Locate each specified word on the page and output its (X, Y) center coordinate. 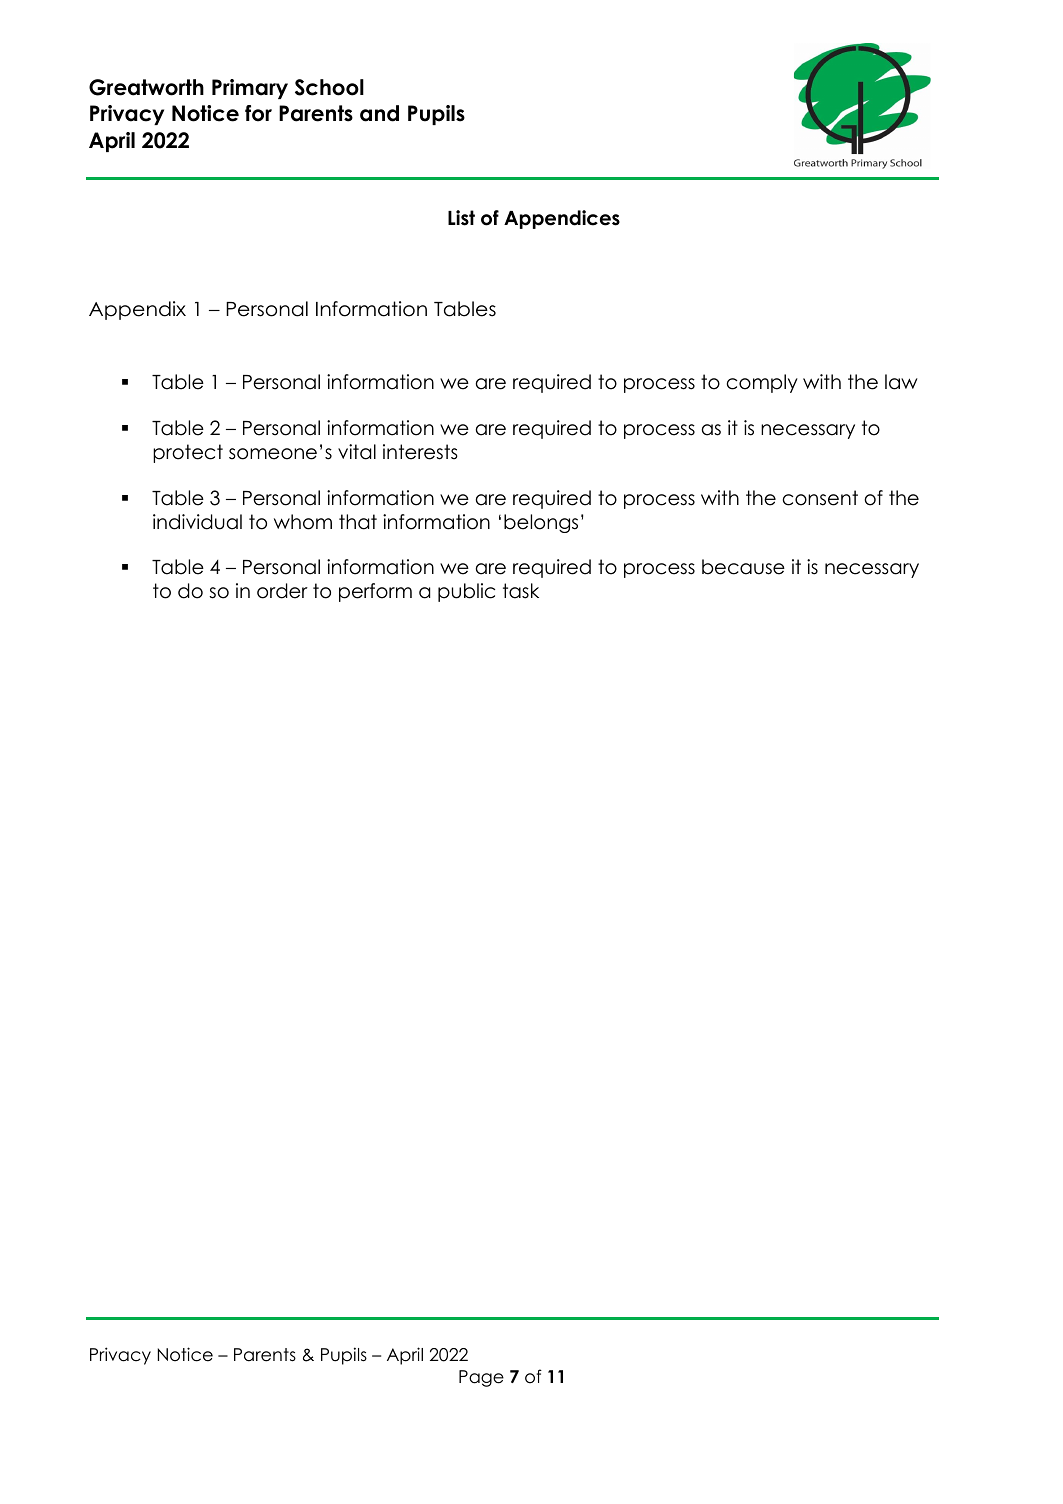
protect (188, 453)
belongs (541, 523)
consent (820, 498)
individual (197, 522)
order (282, 591)
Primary (250, 89)
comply (762, 383)
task (521, 591)
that (358, 522)
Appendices (562, 219)
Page (481, 1378)
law (901, 382)
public (466, 592)
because (743, 567)
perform (375, 592)
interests (420, 452)
